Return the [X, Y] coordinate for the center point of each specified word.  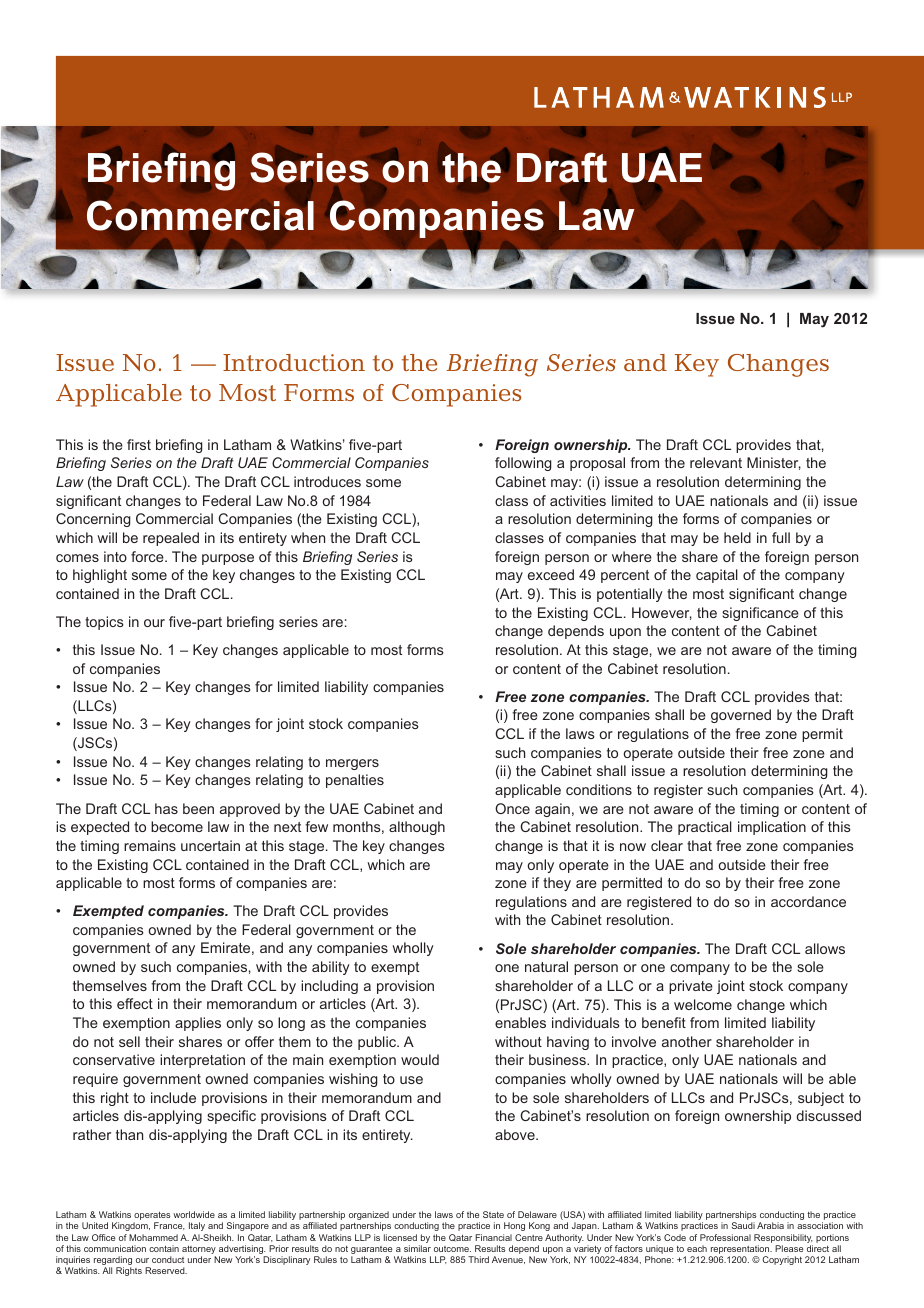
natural [546, 966]
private [691, 987]
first [139, 444]
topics [104, 623]
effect [135, 1003]
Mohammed [153, 1237]
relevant [716, 462]
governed [741, 716]
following [523, 464]
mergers [352, 764]
